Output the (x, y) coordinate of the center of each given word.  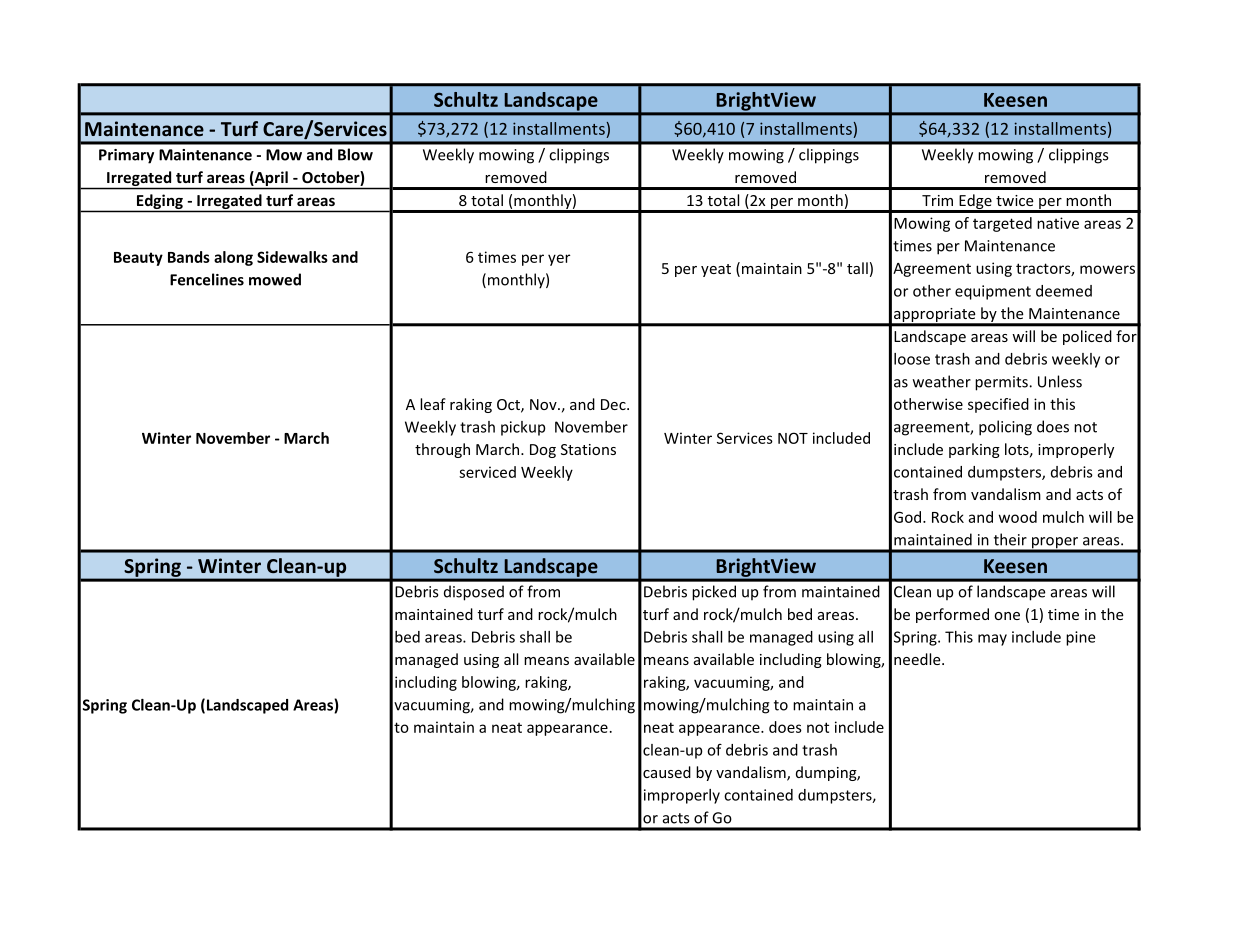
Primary (126, 156)
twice (1015, 200)
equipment (993, 292)
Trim (937, 200)
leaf (433, 404)
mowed (275, 279)
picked (714, 593)
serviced (487, 472)
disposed (474, 593)
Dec (614, 404)
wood (1018, 517)
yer (559, 260)
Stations (588, 449)
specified (998, 405)
